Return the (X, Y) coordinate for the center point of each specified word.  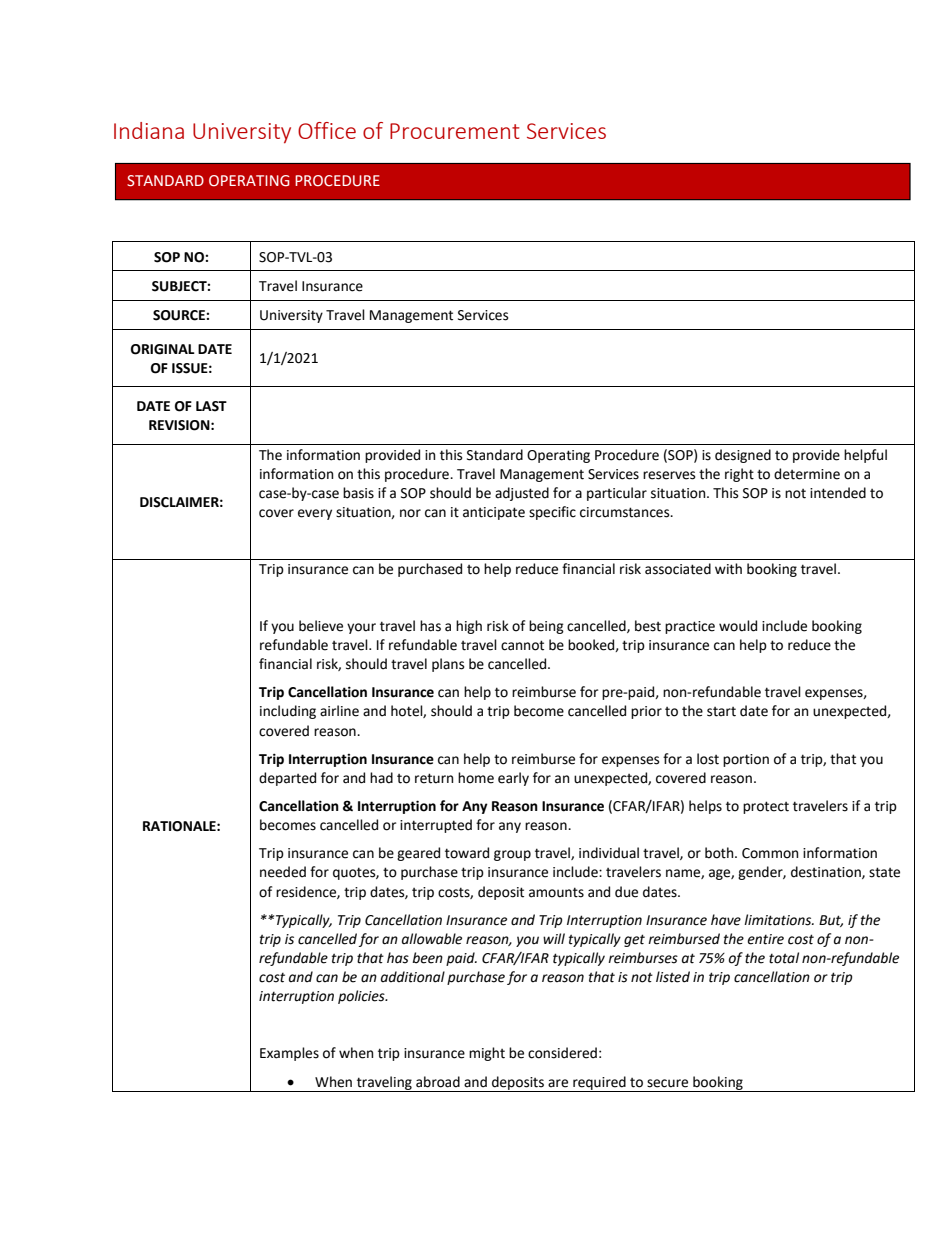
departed (287, 779)
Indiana (149, 130)
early (513, 779)
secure (667, 1083)
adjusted (522, 494)
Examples (289, 1054)
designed (743, 456)
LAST (211, 406)
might (487, 1054)
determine (807, 474)
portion (746, 760)
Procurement (454, 131)
